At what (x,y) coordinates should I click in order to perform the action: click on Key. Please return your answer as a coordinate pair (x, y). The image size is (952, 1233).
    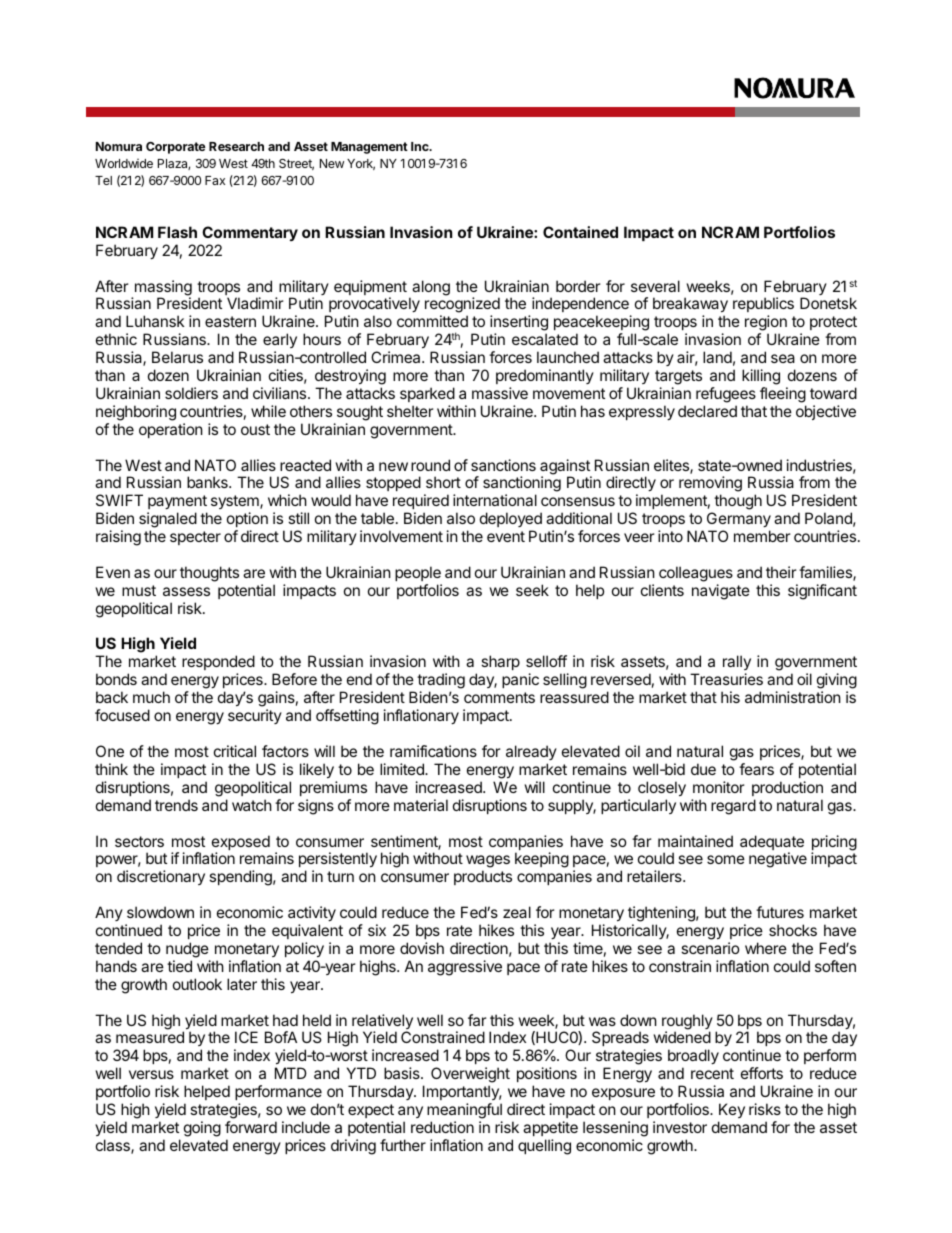
    Looking at the image, I should click on (731, 1112).
